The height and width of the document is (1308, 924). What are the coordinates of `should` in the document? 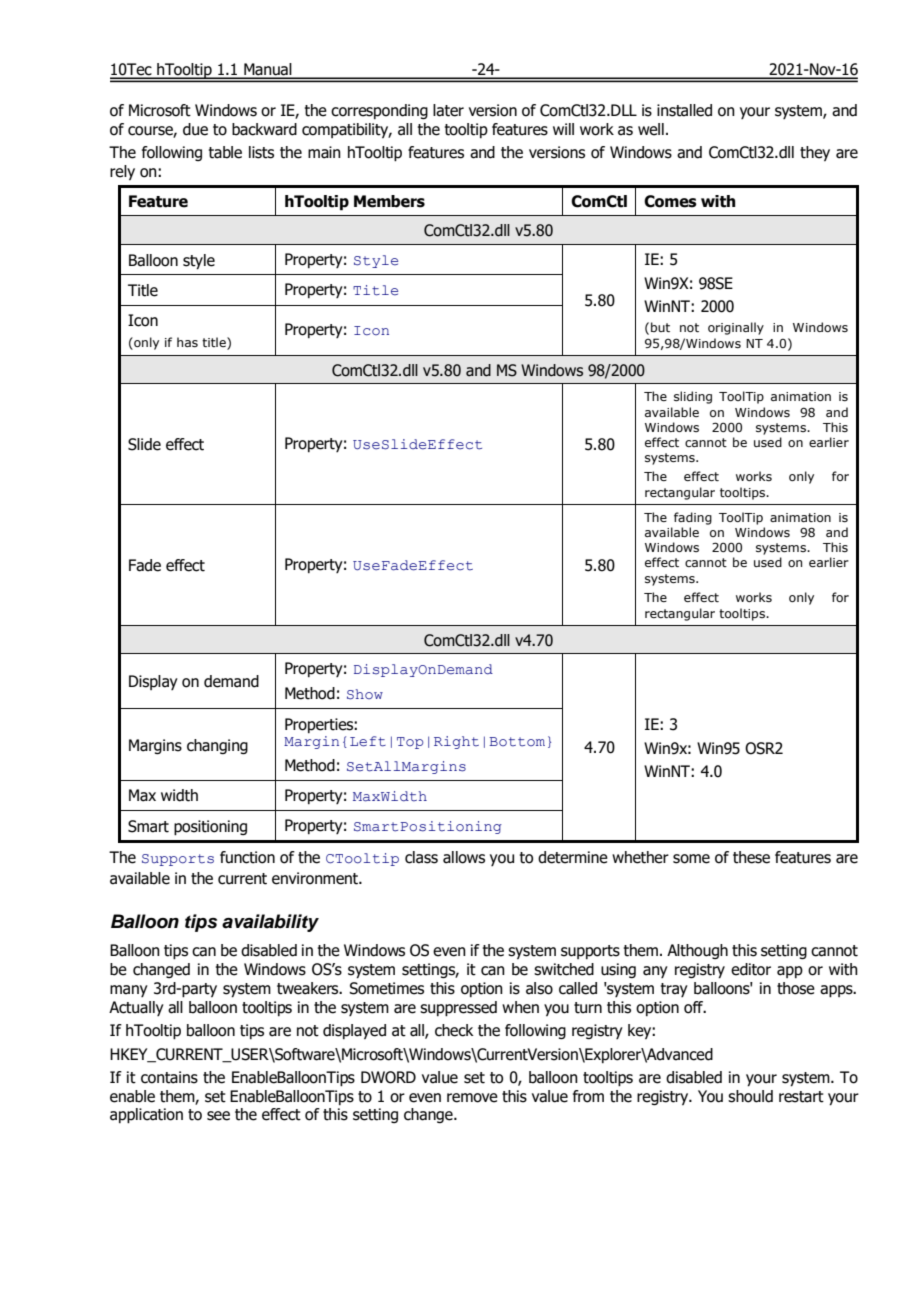 It's located at (750, 1096).
